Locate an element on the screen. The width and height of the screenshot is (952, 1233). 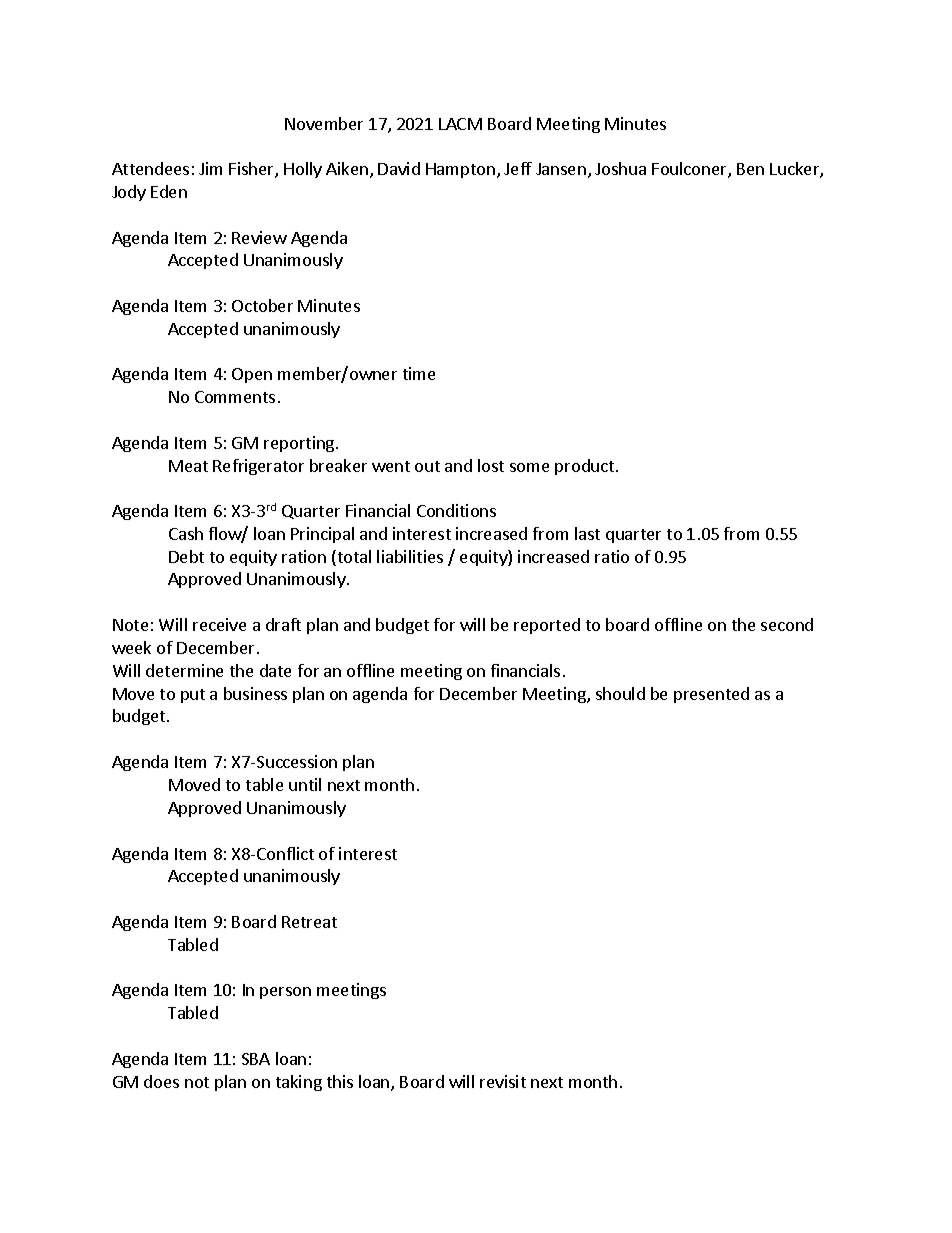
product is located at coordinates (584, 467).
